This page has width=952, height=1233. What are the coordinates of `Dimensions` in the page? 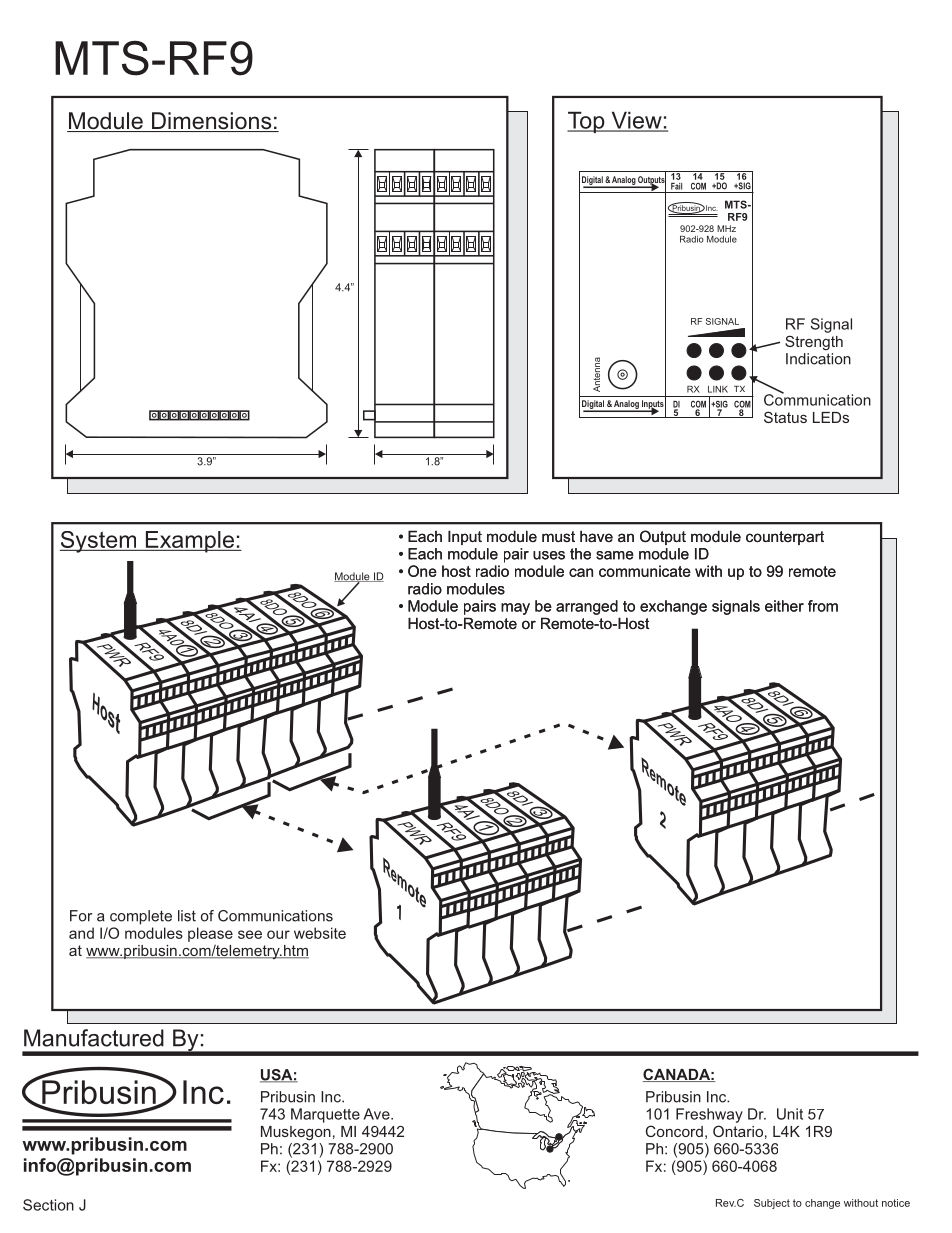 It's located at (212, 122).
